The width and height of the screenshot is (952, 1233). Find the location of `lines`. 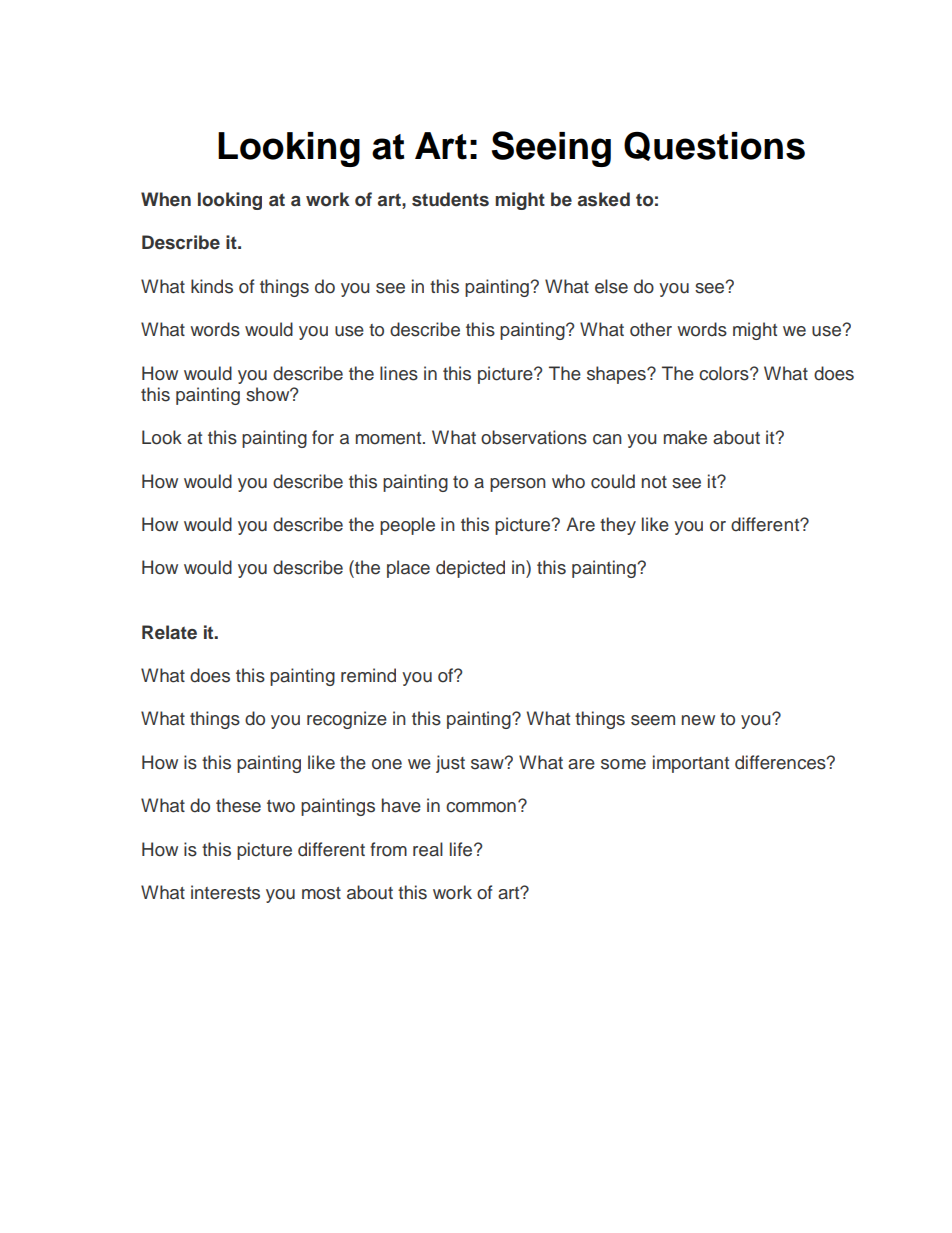

lines is located at coordinates (399, 373).
